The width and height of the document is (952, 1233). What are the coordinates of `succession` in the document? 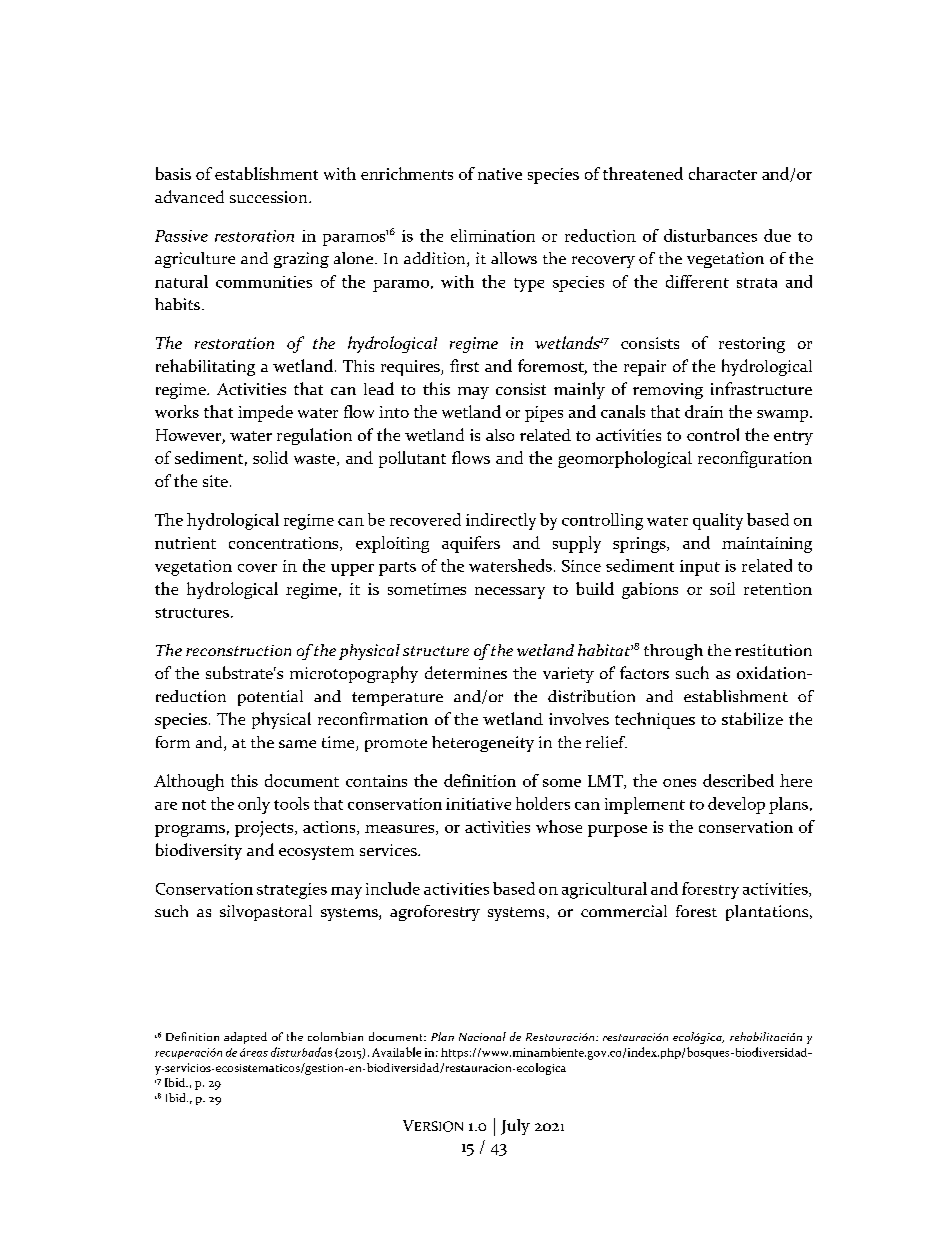 It's located at (270, 197).
